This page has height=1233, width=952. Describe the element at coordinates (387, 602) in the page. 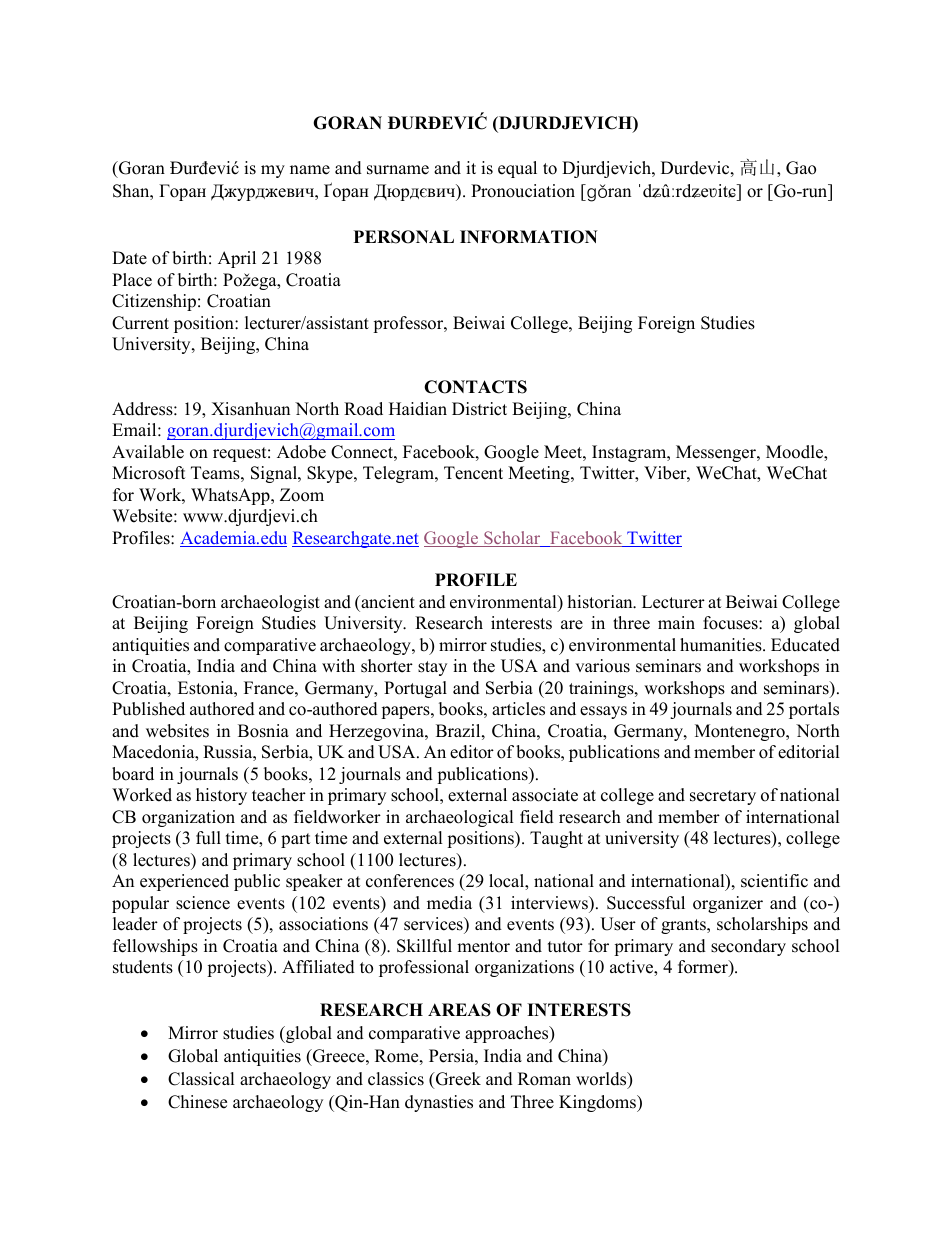

I see `ancient` at that location.
